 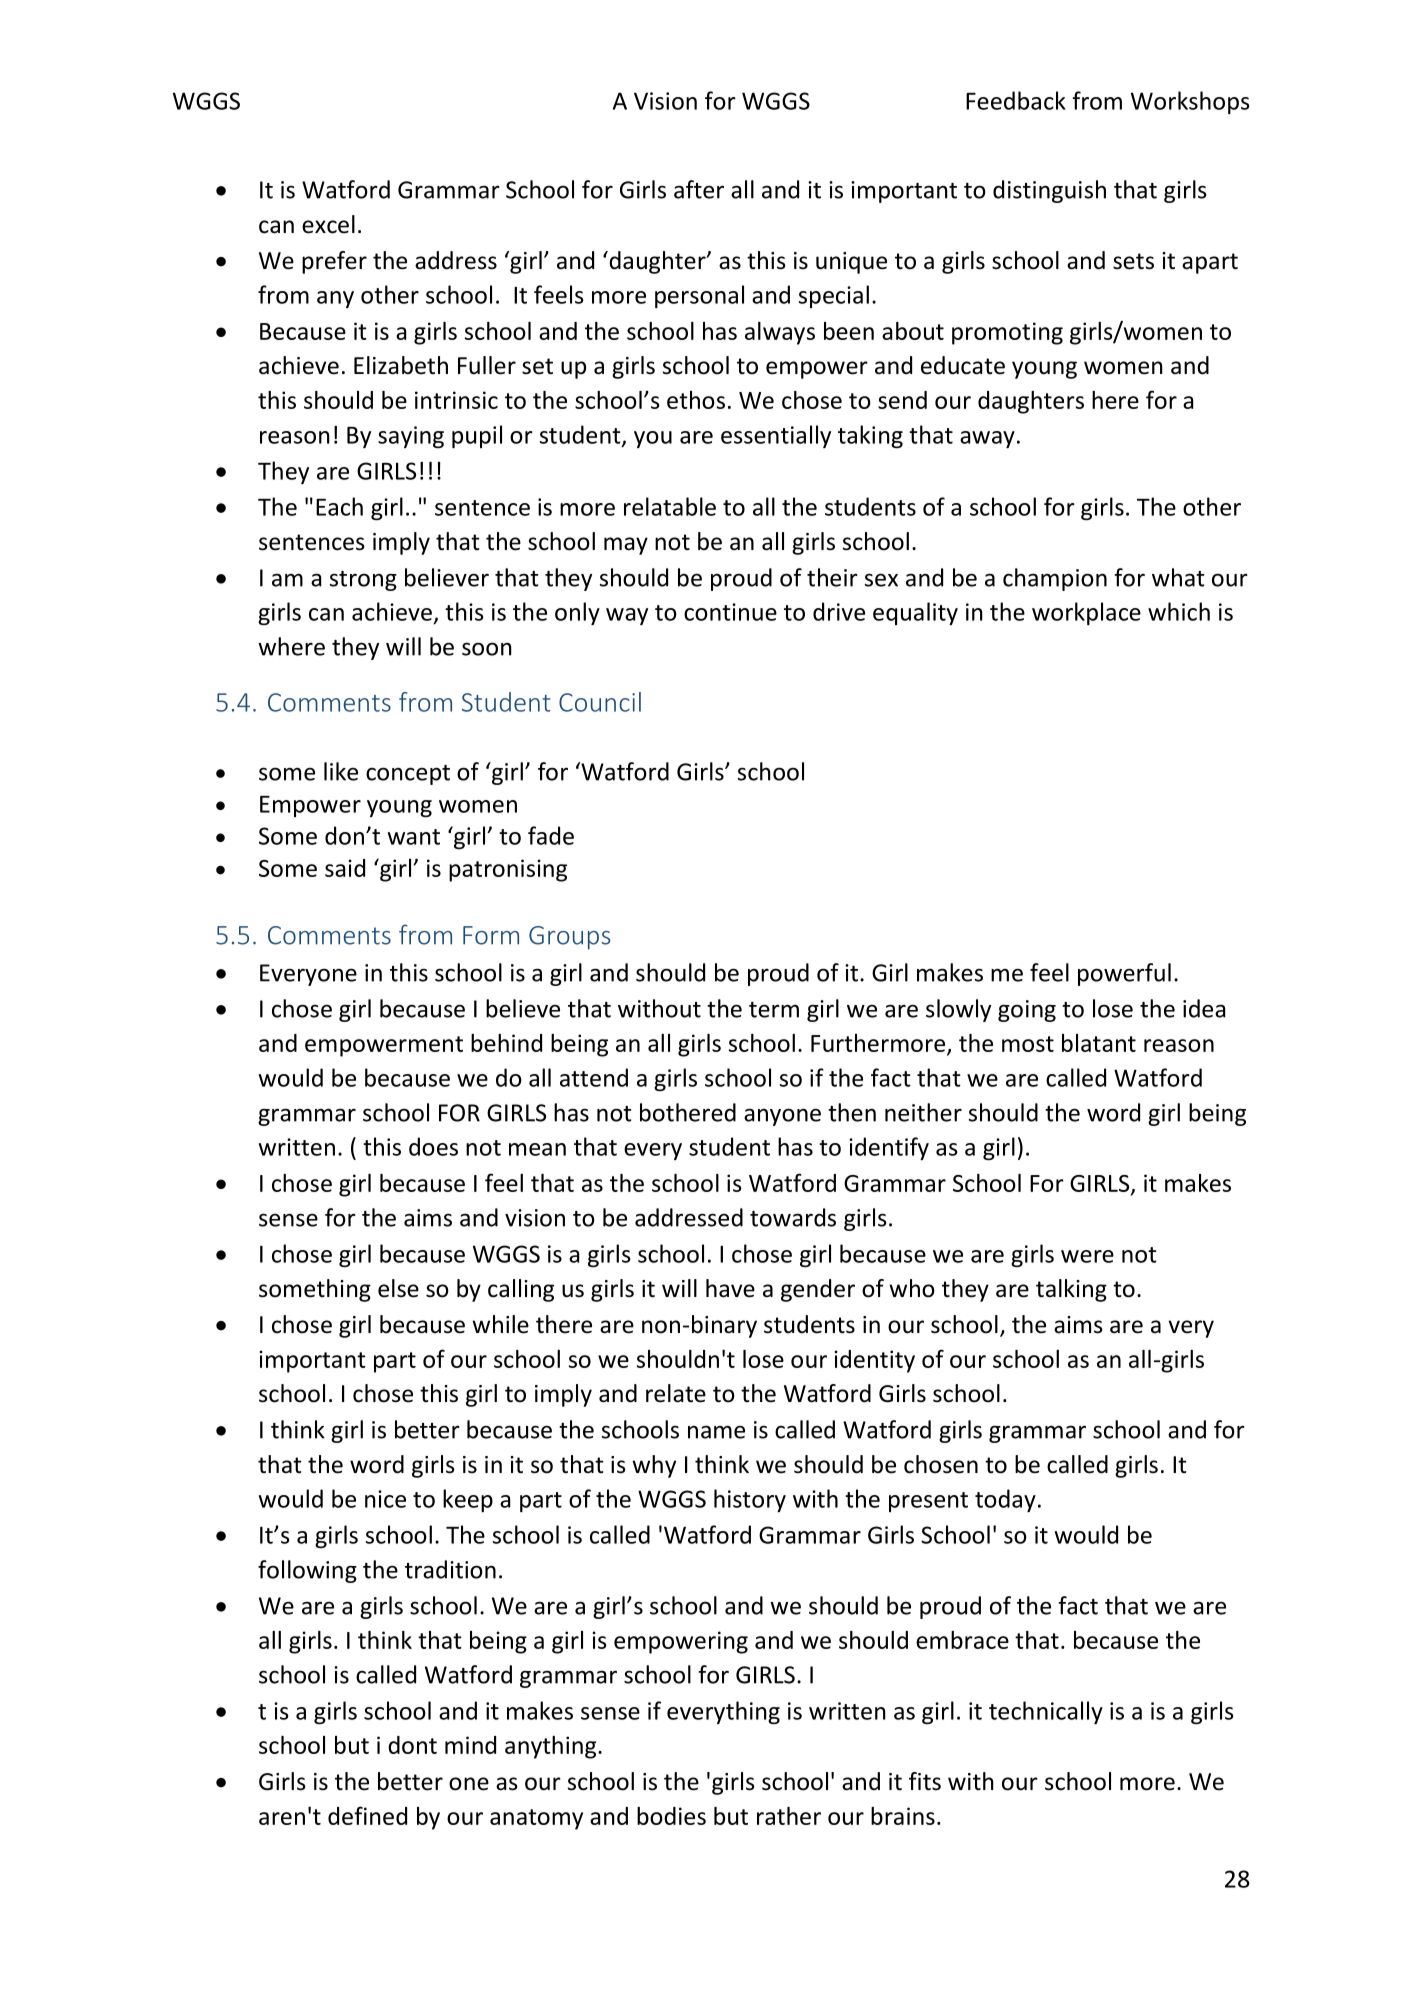 I want to click on else, so click(x=398, y=1288).
